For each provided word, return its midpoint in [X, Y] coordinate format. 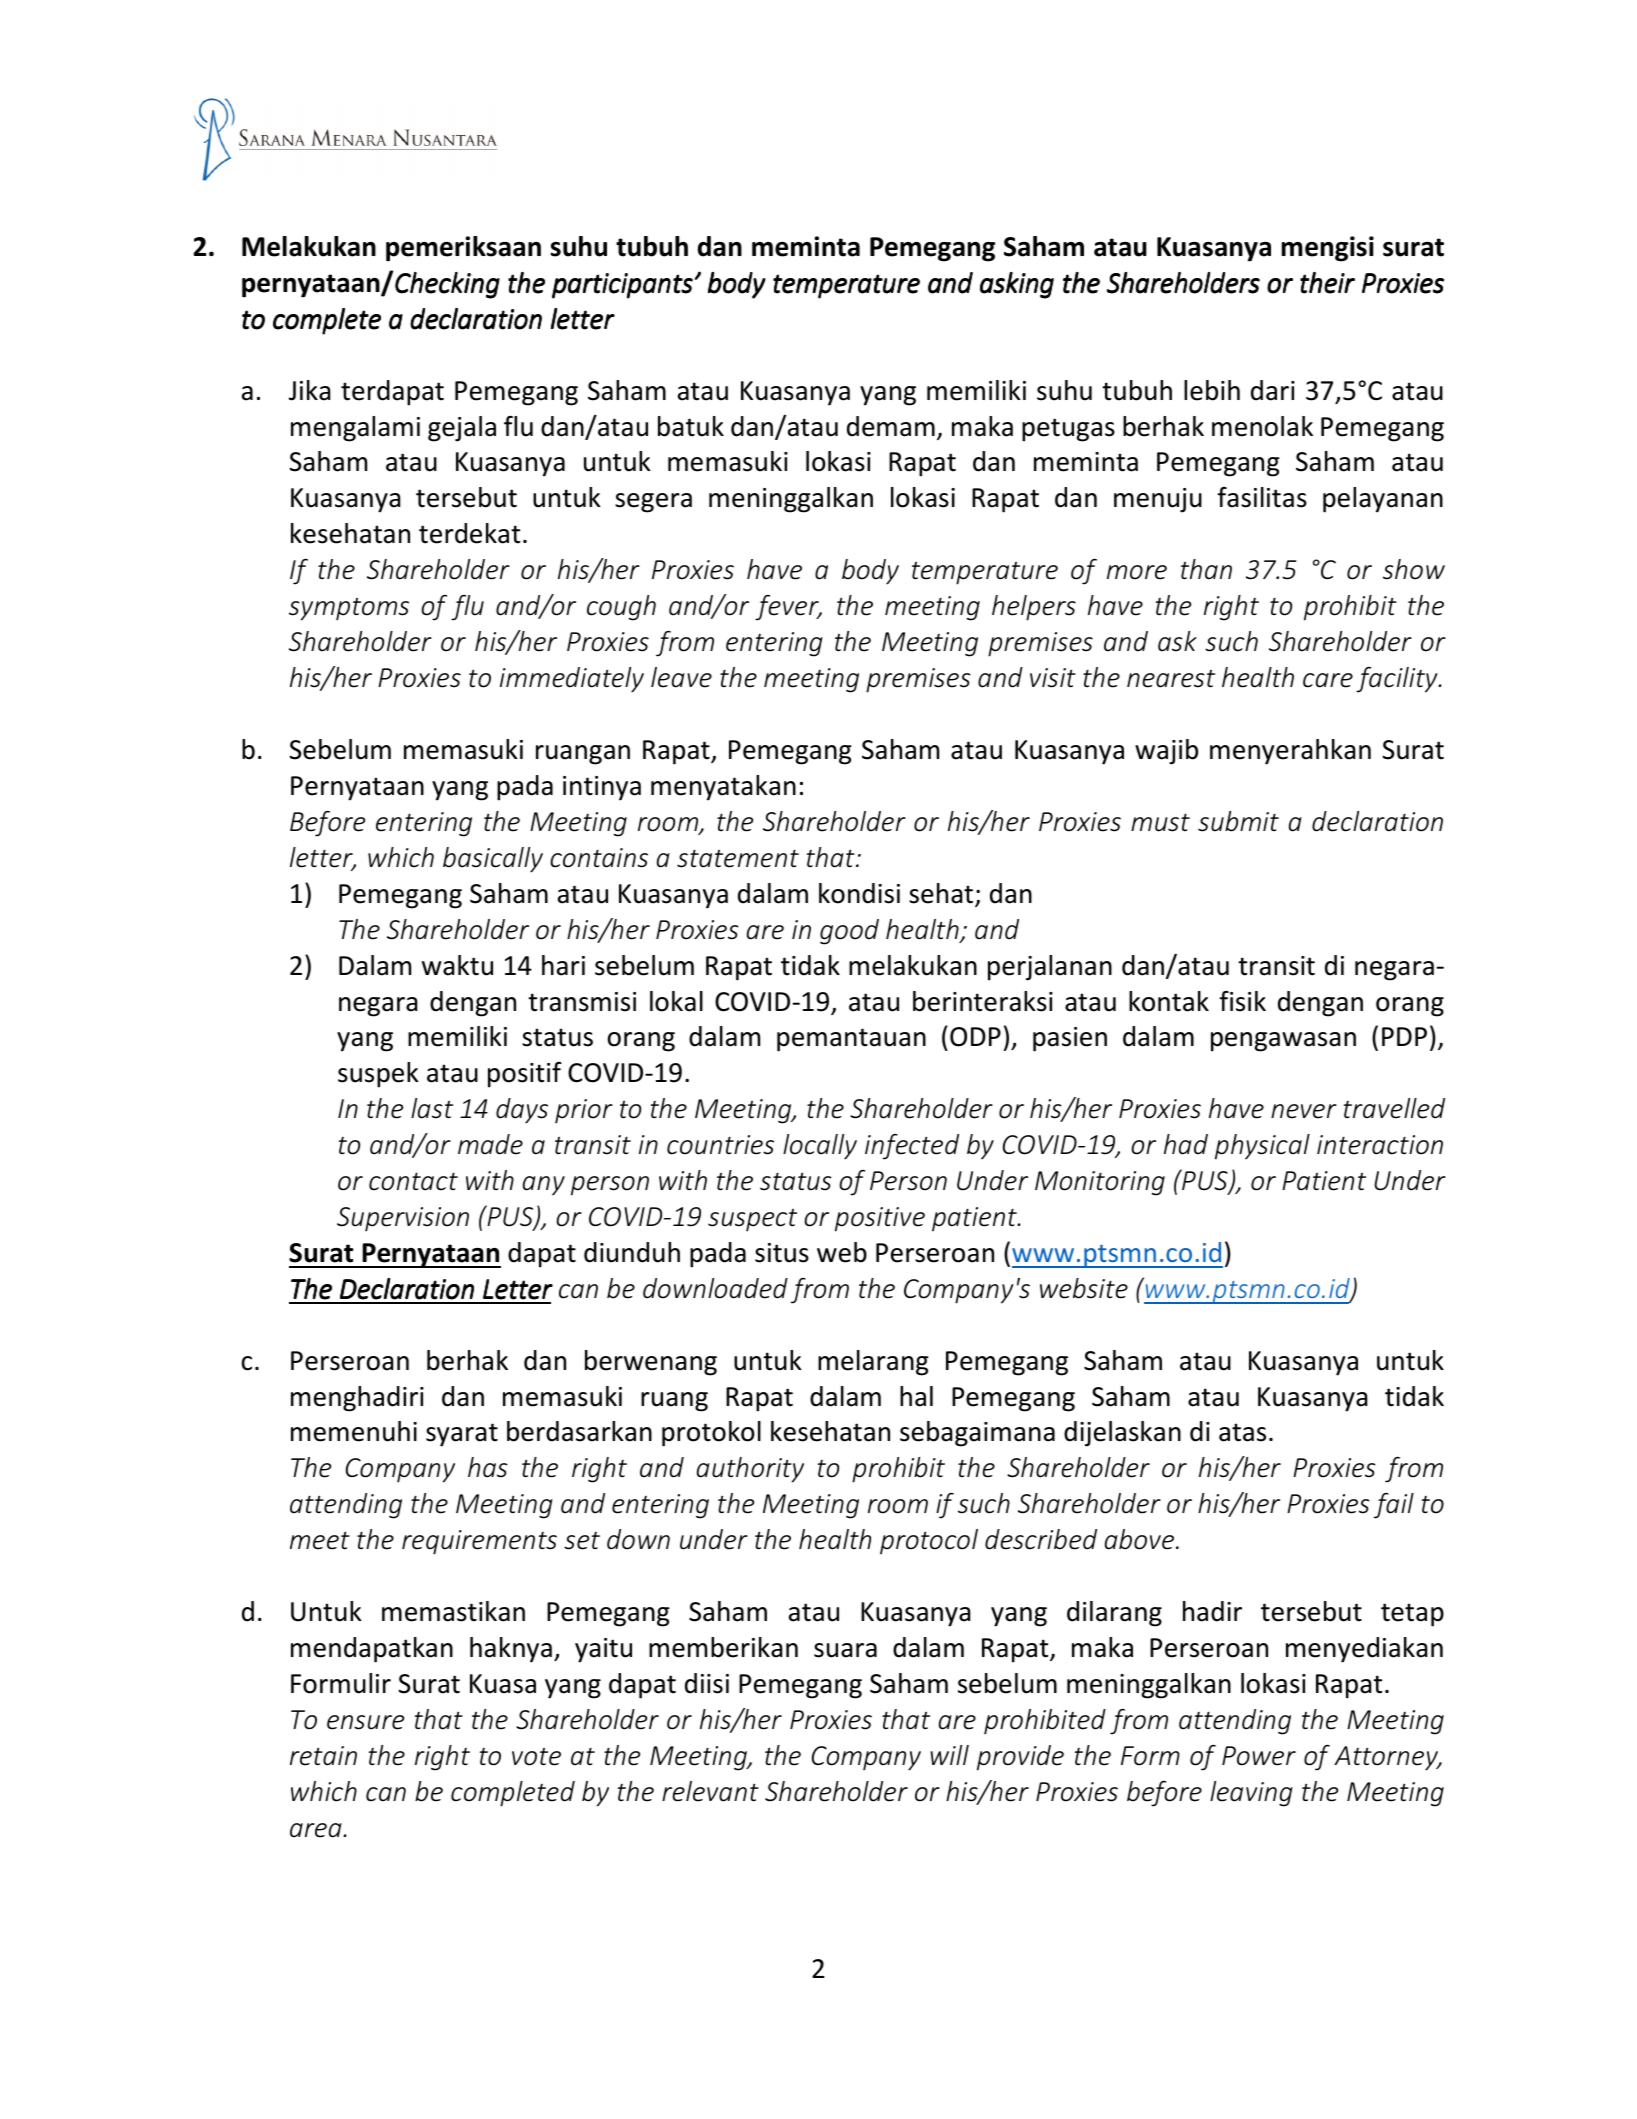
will [949, 1755]
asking [1017, 285]
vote [536, 1757]
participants [622, 286]
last [432, 1108]
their [1327, 283]
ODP [975, 1037]
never [1304, 1111]
